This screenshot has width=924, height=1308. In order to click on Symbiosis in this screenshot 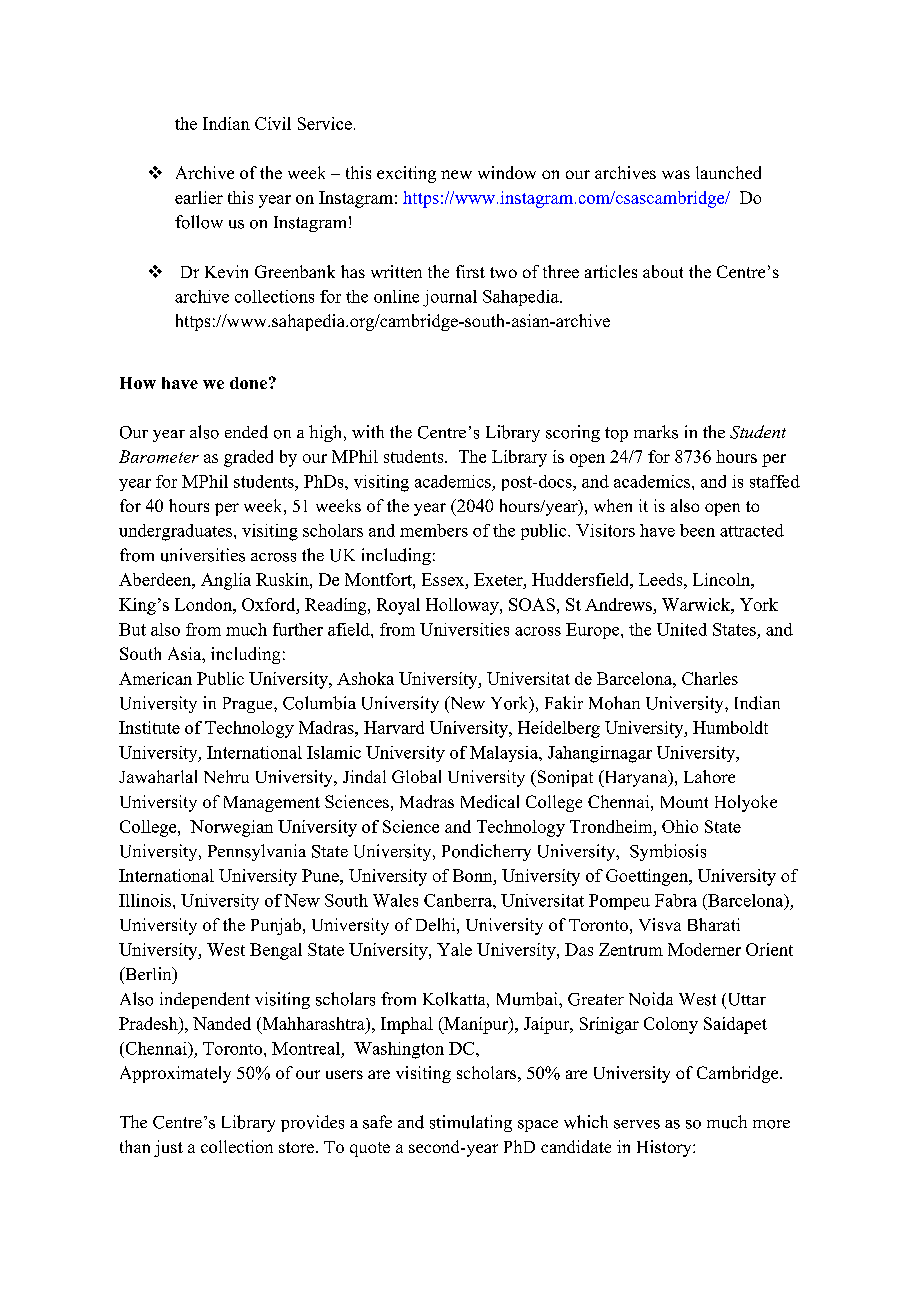, I will do `click(668, 852)`.
